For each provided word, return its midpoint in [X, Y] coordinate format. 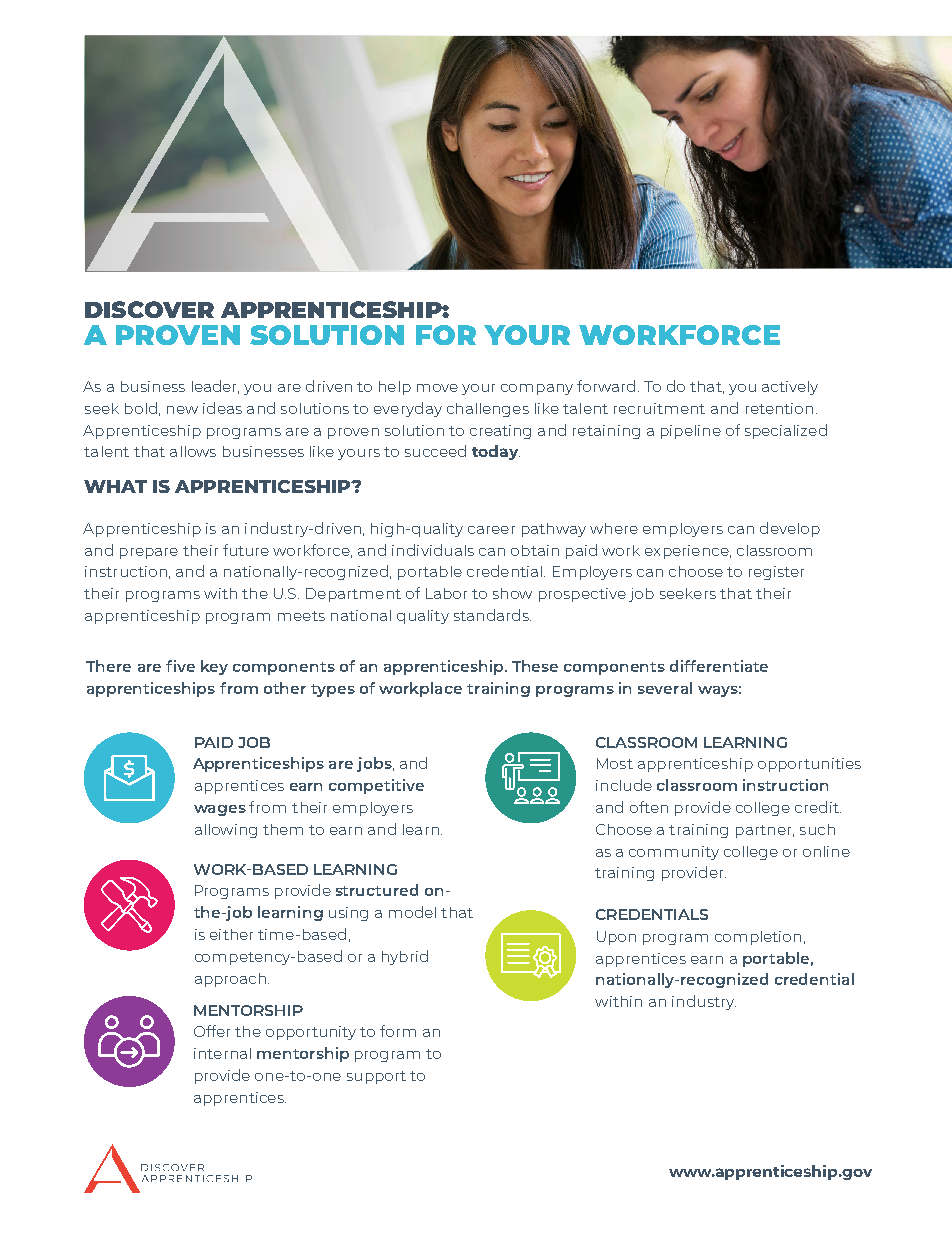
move [437, 388]
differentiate [719, 666]
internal [222, 1053]
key [214, 667]
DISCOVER [149, 309]
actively [790, 388]
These [535, 666]
